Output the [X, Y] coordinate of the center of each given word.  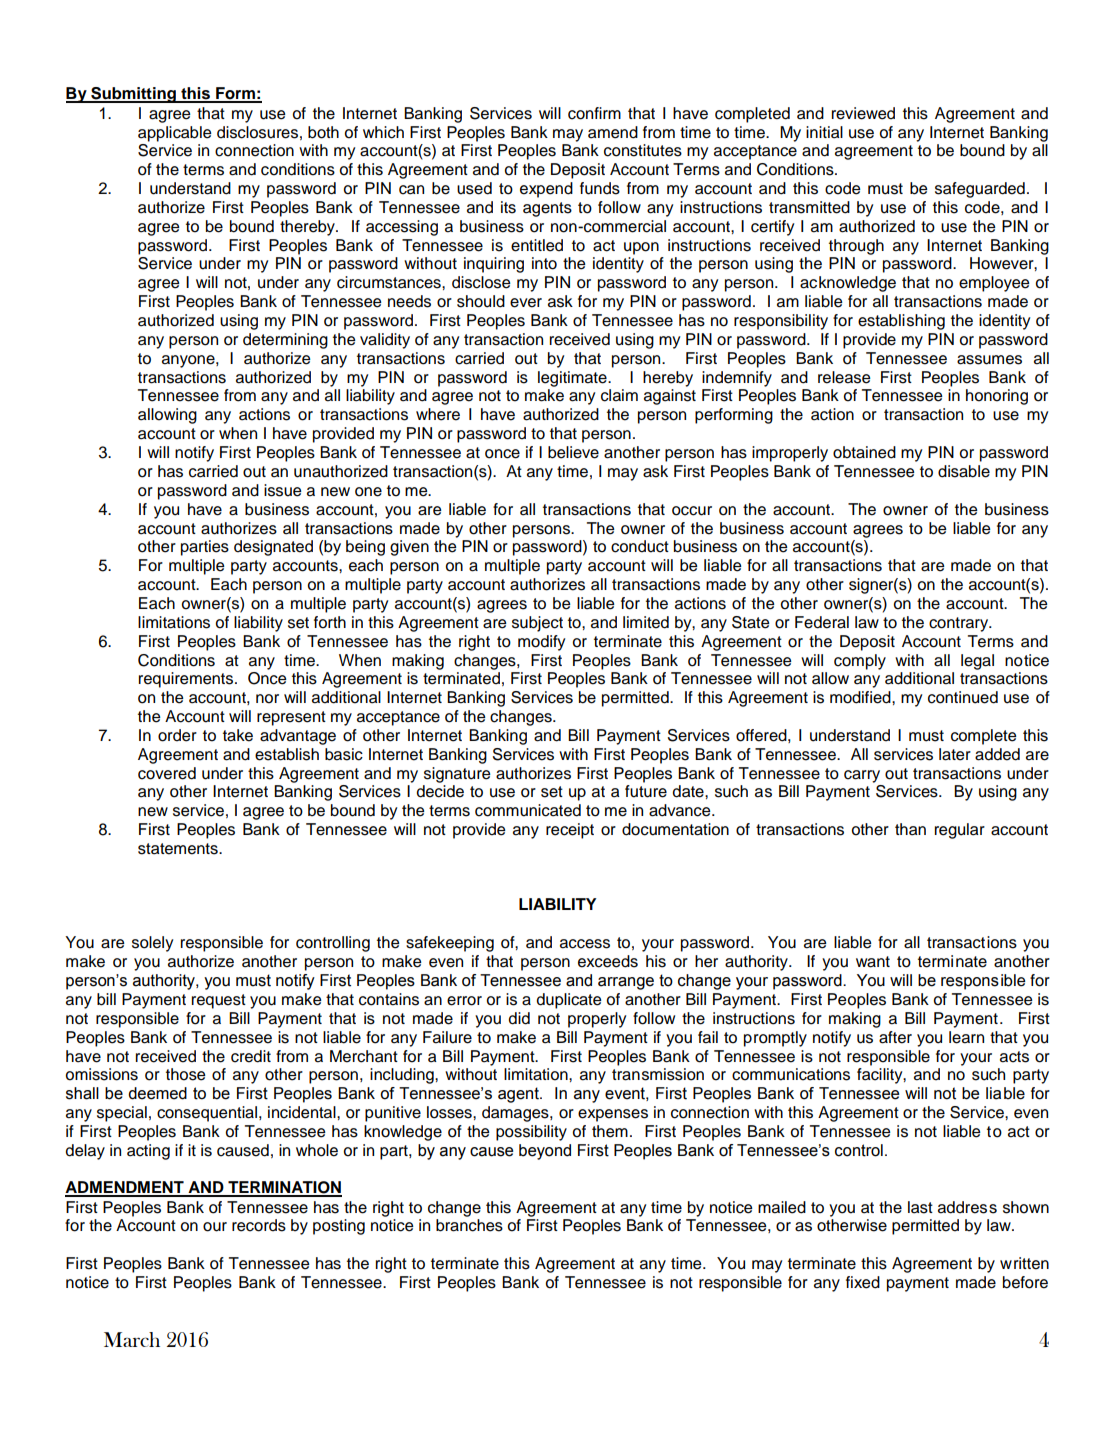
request [219, 1001]
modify [541, 643]
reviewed [863, 113]
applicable [175, 134]
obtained [864, 452]
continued [963, 697]
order [177, 735]
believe [573, 452]
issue [283, 490]
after [895, 1037]
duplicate [569, 1001]
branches [469, 1225]
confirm [594, 113]
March [132, 1339]
